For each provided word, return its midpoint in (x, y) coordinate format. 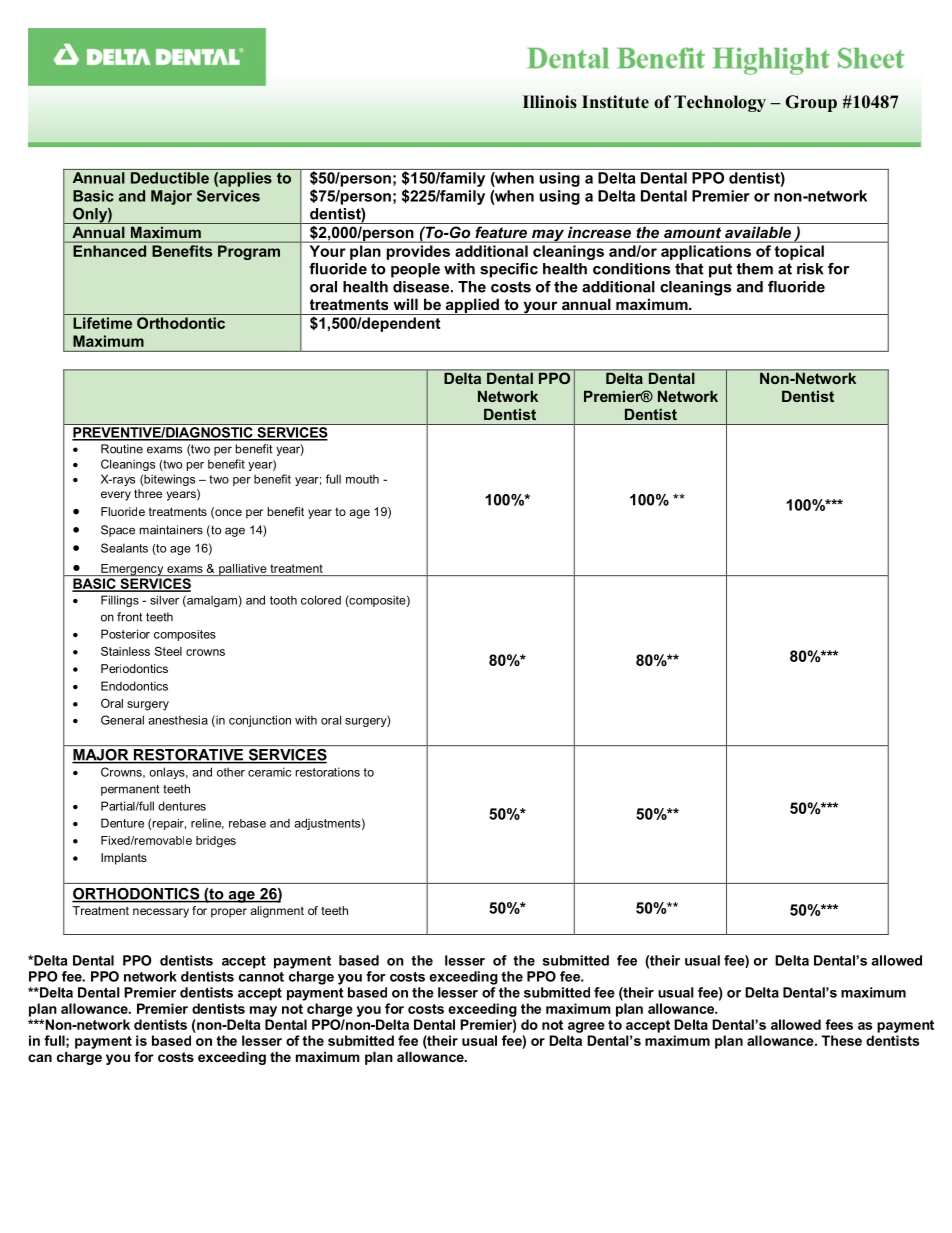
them (754, 269)
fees (839, 1024)
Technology (720, 103)
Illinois (550, 102)
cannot (261, 977)
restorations (327, 772)
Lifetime (102, 323)
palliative (243, 570)
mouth (362, 479)
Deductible (170, 178)
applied (472, 306)
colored (321, 600)
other (231, 772)
